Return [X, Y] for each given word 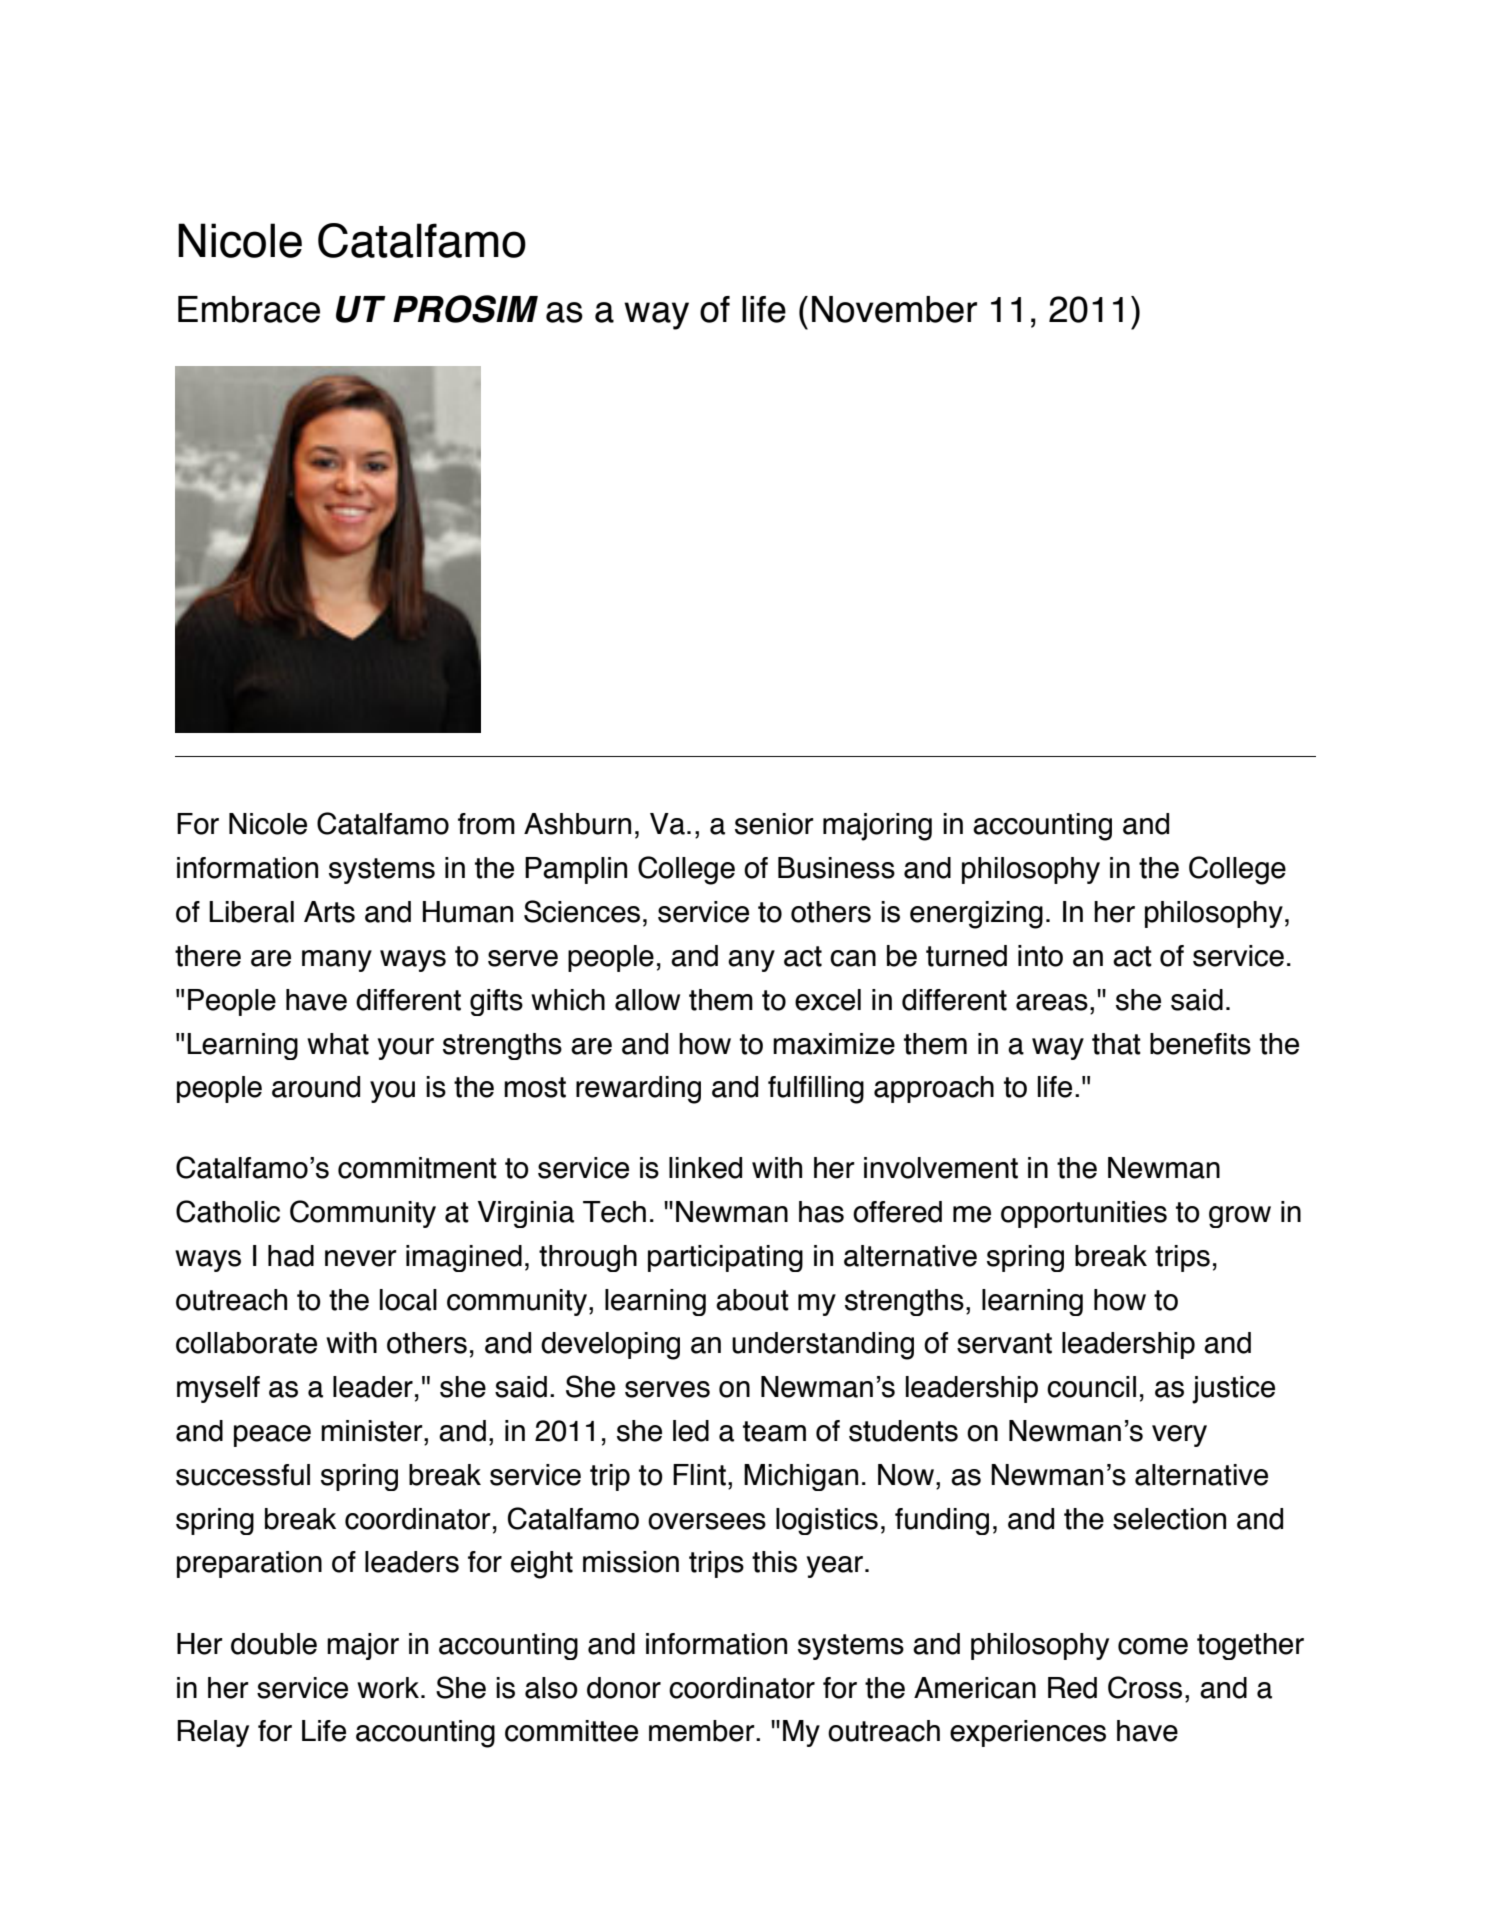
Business [836, 868]
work [389, 1688]
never [361, 1258]
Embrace [249, 309]
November [894, 309]
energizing [976, 915]
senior [774, 824]
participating [725, 1258]
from [486, 824]
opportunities [1084, 1214]
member [703, 1731]
